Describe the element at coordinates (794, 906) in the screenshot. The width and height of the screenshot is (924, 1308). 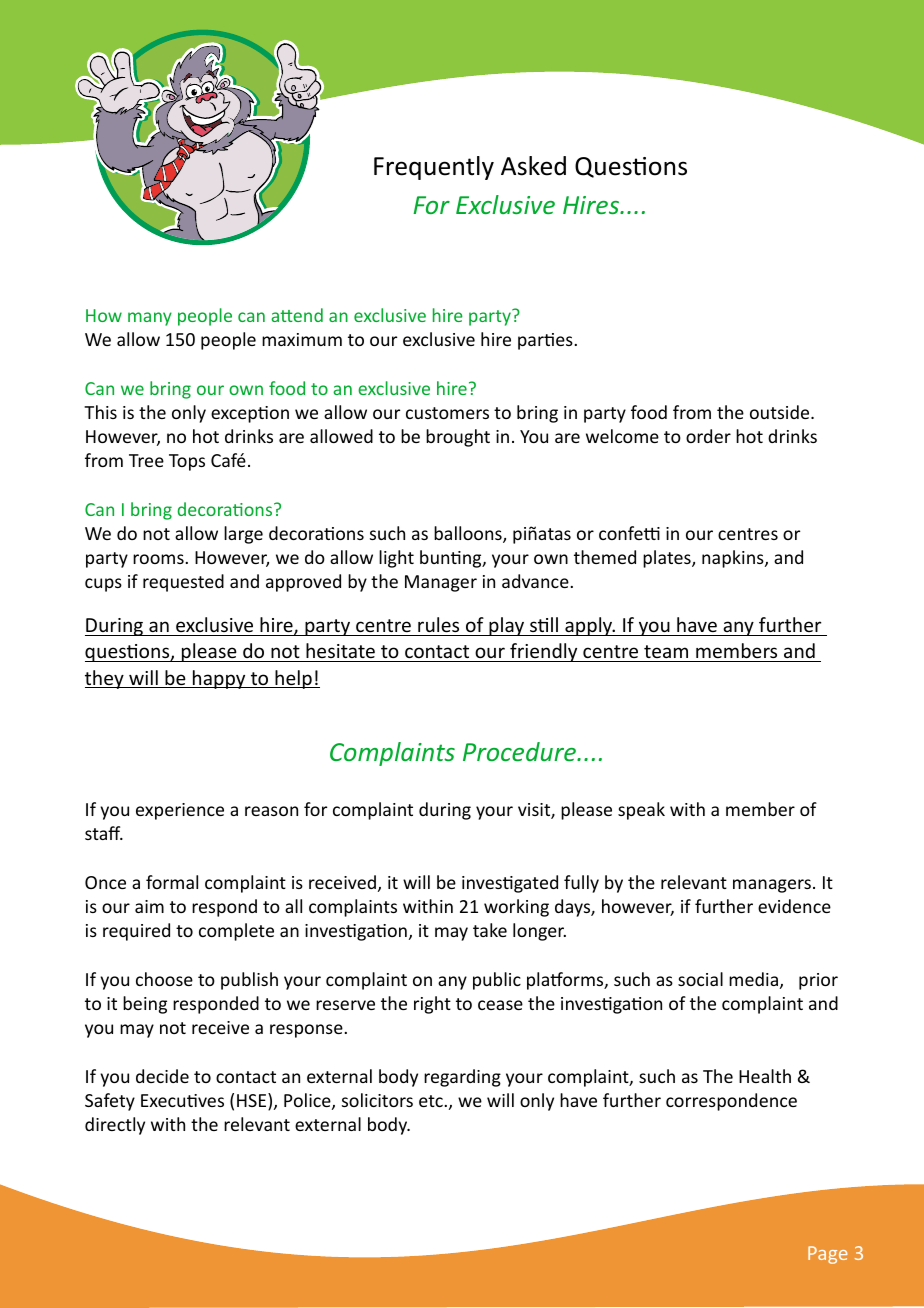
I see `evidence` at that location.
